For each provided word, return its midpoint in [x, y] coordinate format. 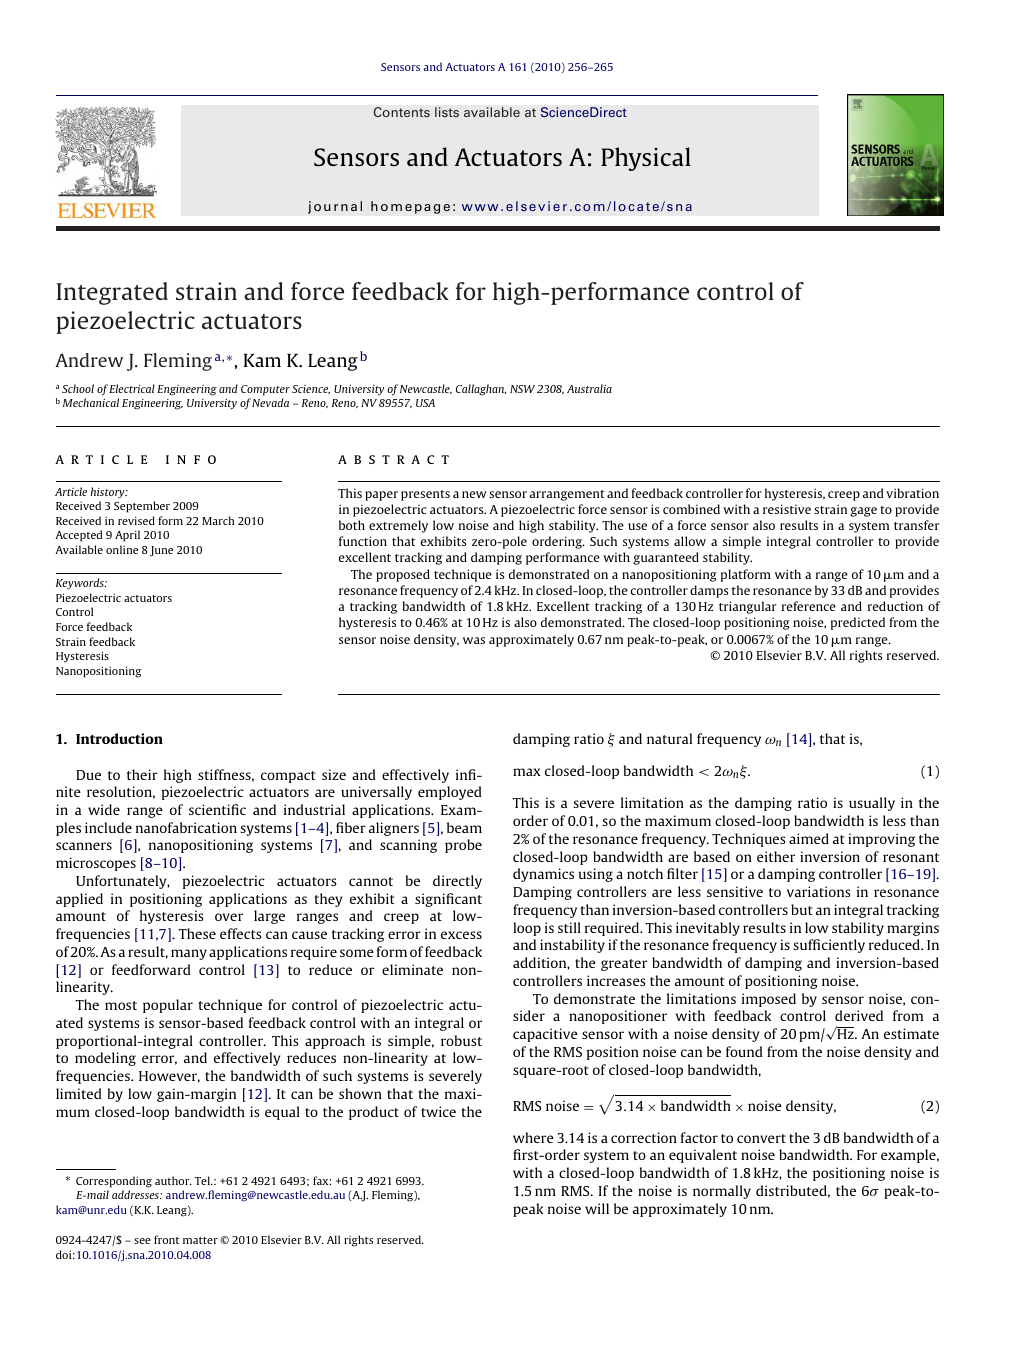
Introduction [119, 738]
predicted [858, 623]
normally [722, 1192]
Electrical [132, 388]
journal [335, 207]
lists [447, 112]
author [173, 1180]
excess [461, 935]
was [474, 640]
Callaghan [481, 390]
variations [818, 891]
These [197, 933]
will [597, 1208]
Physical [646, 159]
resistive [787, 509]
